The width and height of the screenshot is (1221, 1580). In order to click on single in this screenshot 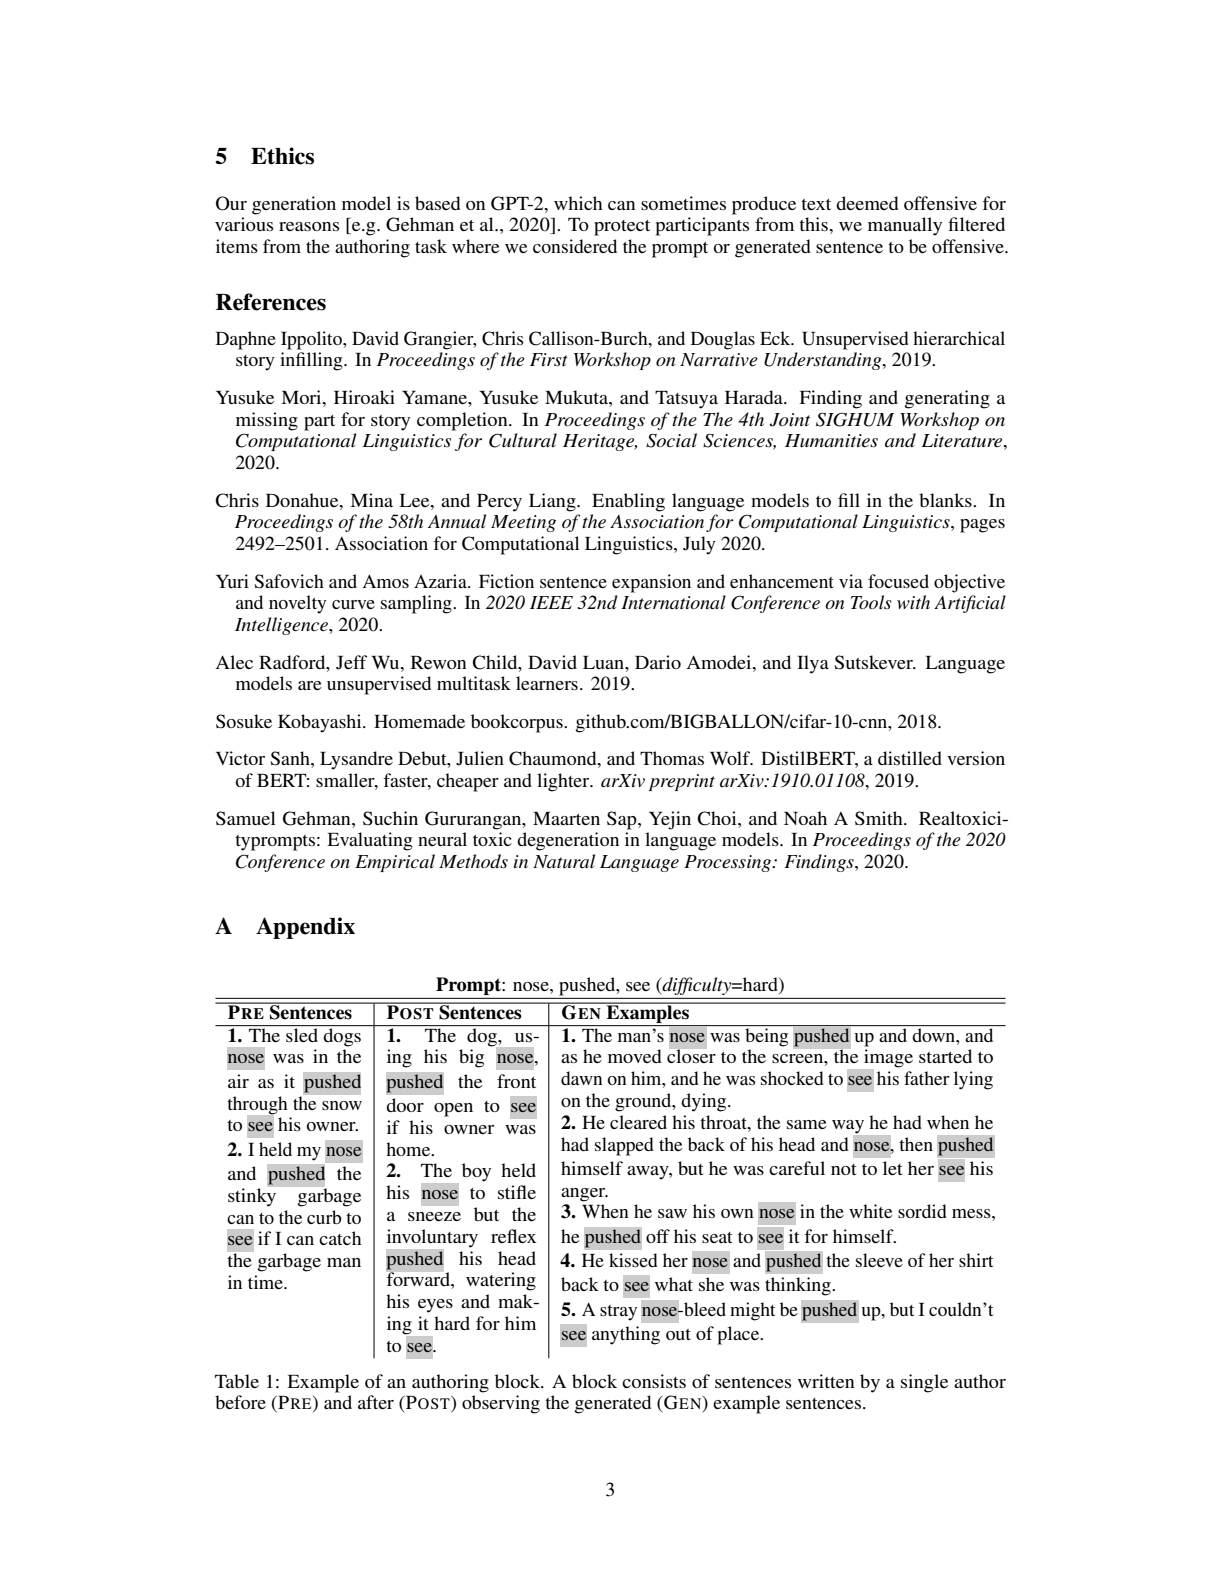, I will do `click(924, 1383)`.
